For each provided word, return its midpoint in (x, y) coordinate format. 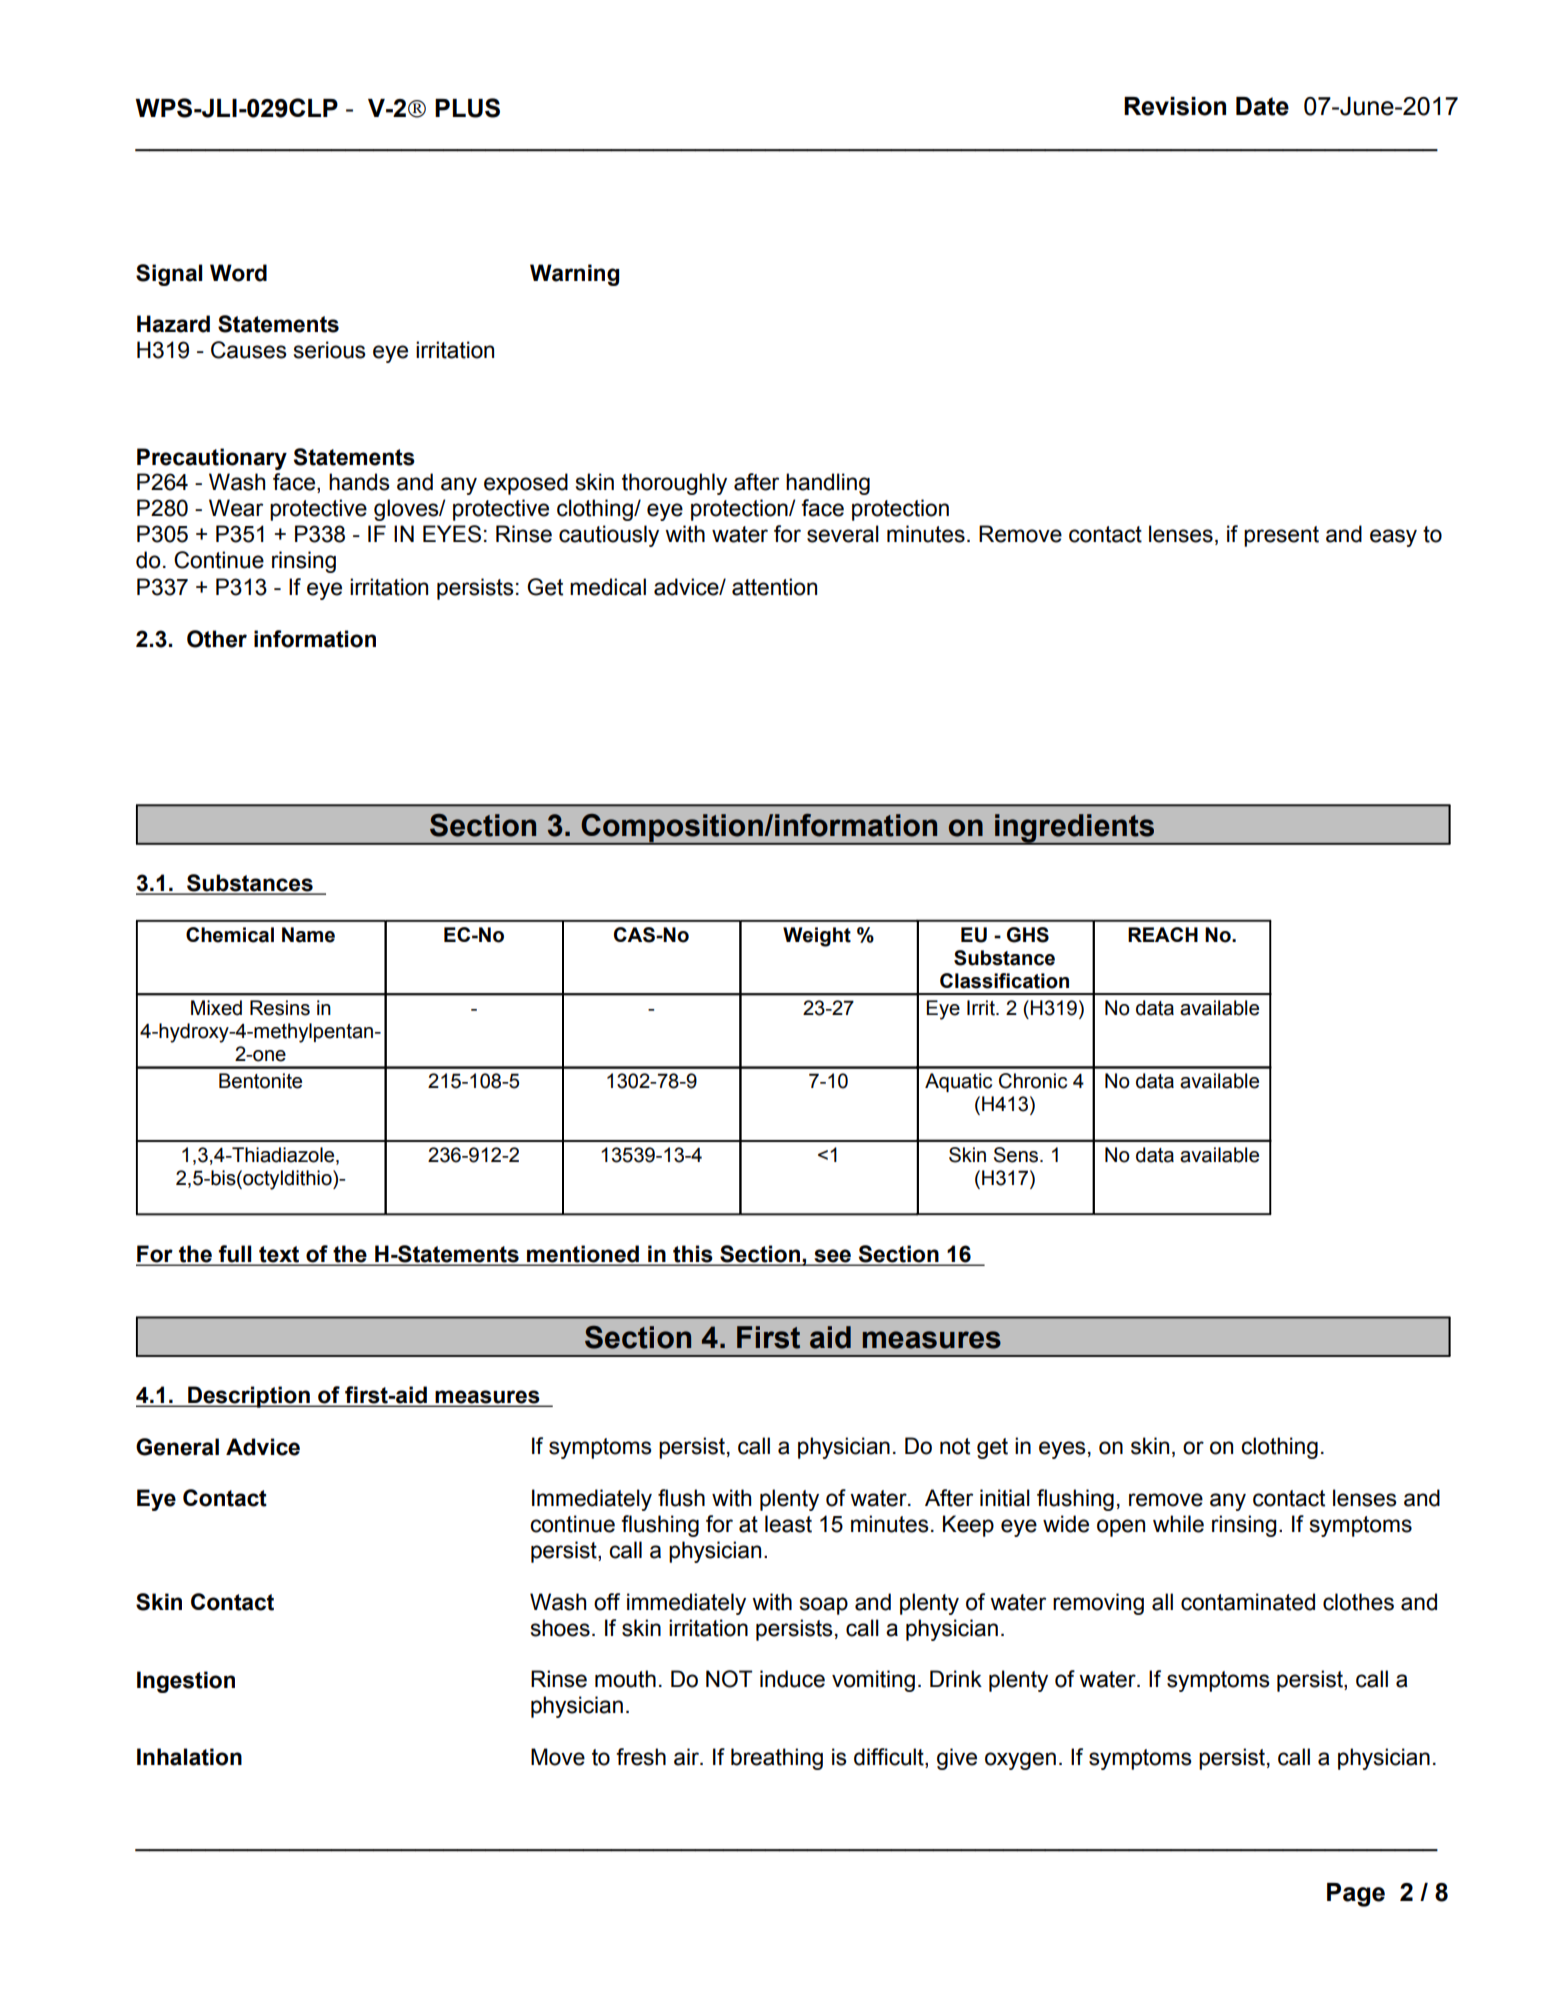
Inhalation (189, 1757)
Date (1262, 106)
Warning (574, 275)
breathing (777, 1759)
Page (1356, 1895)
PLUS (467, 108)
